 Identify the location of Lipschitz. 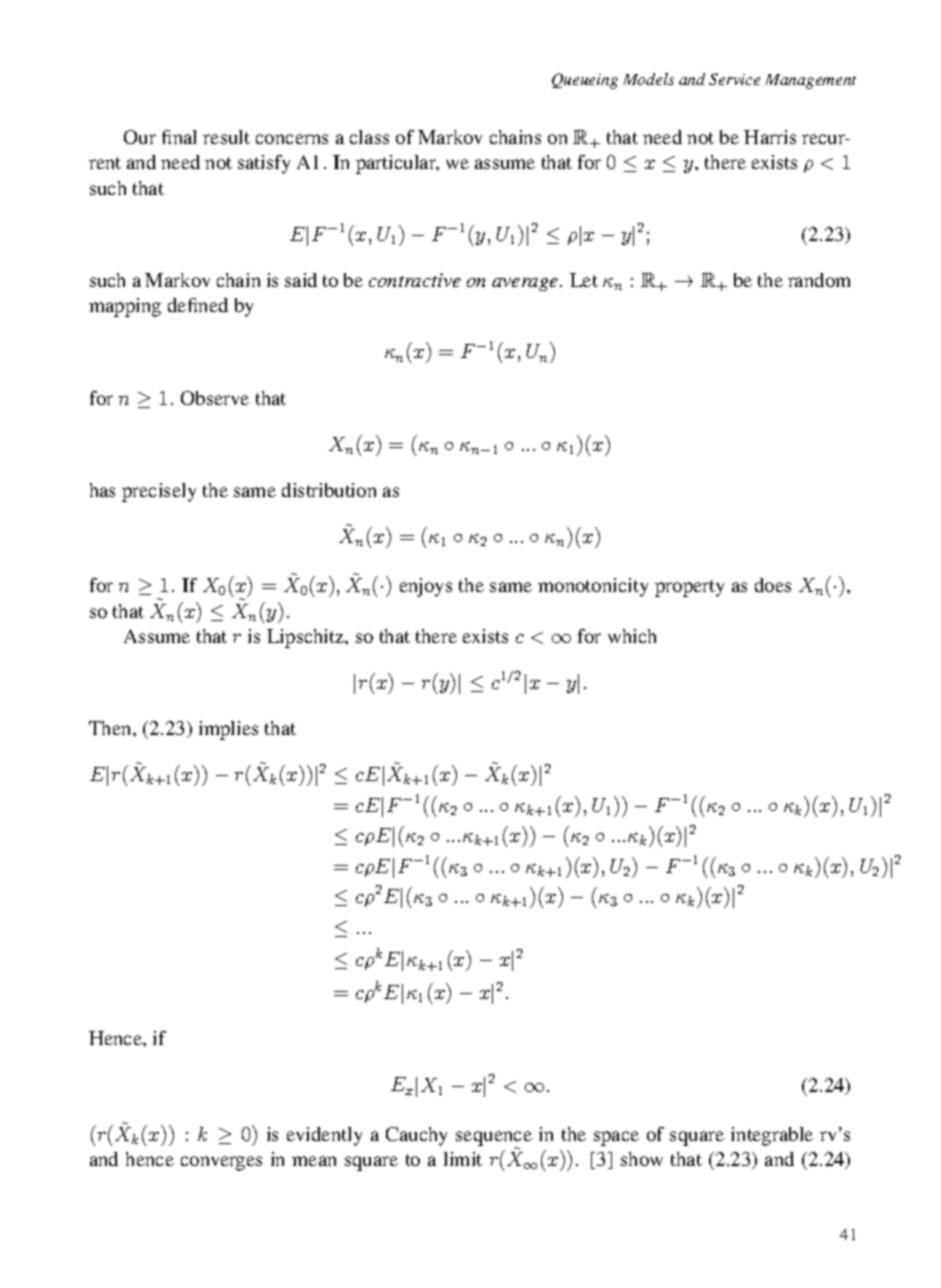
(307, 638).
